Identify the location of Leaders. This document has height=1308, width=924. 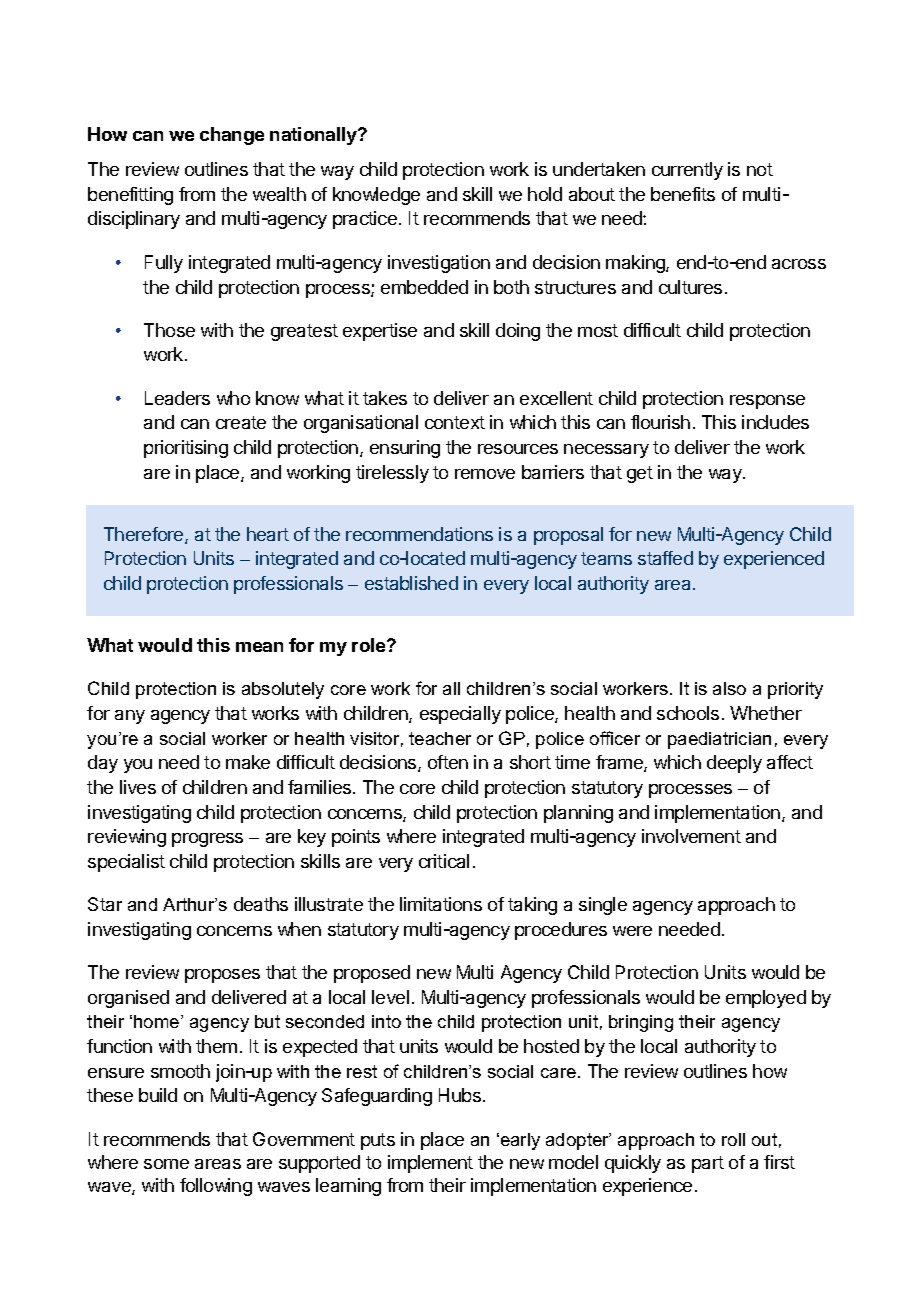
(177, 398).
